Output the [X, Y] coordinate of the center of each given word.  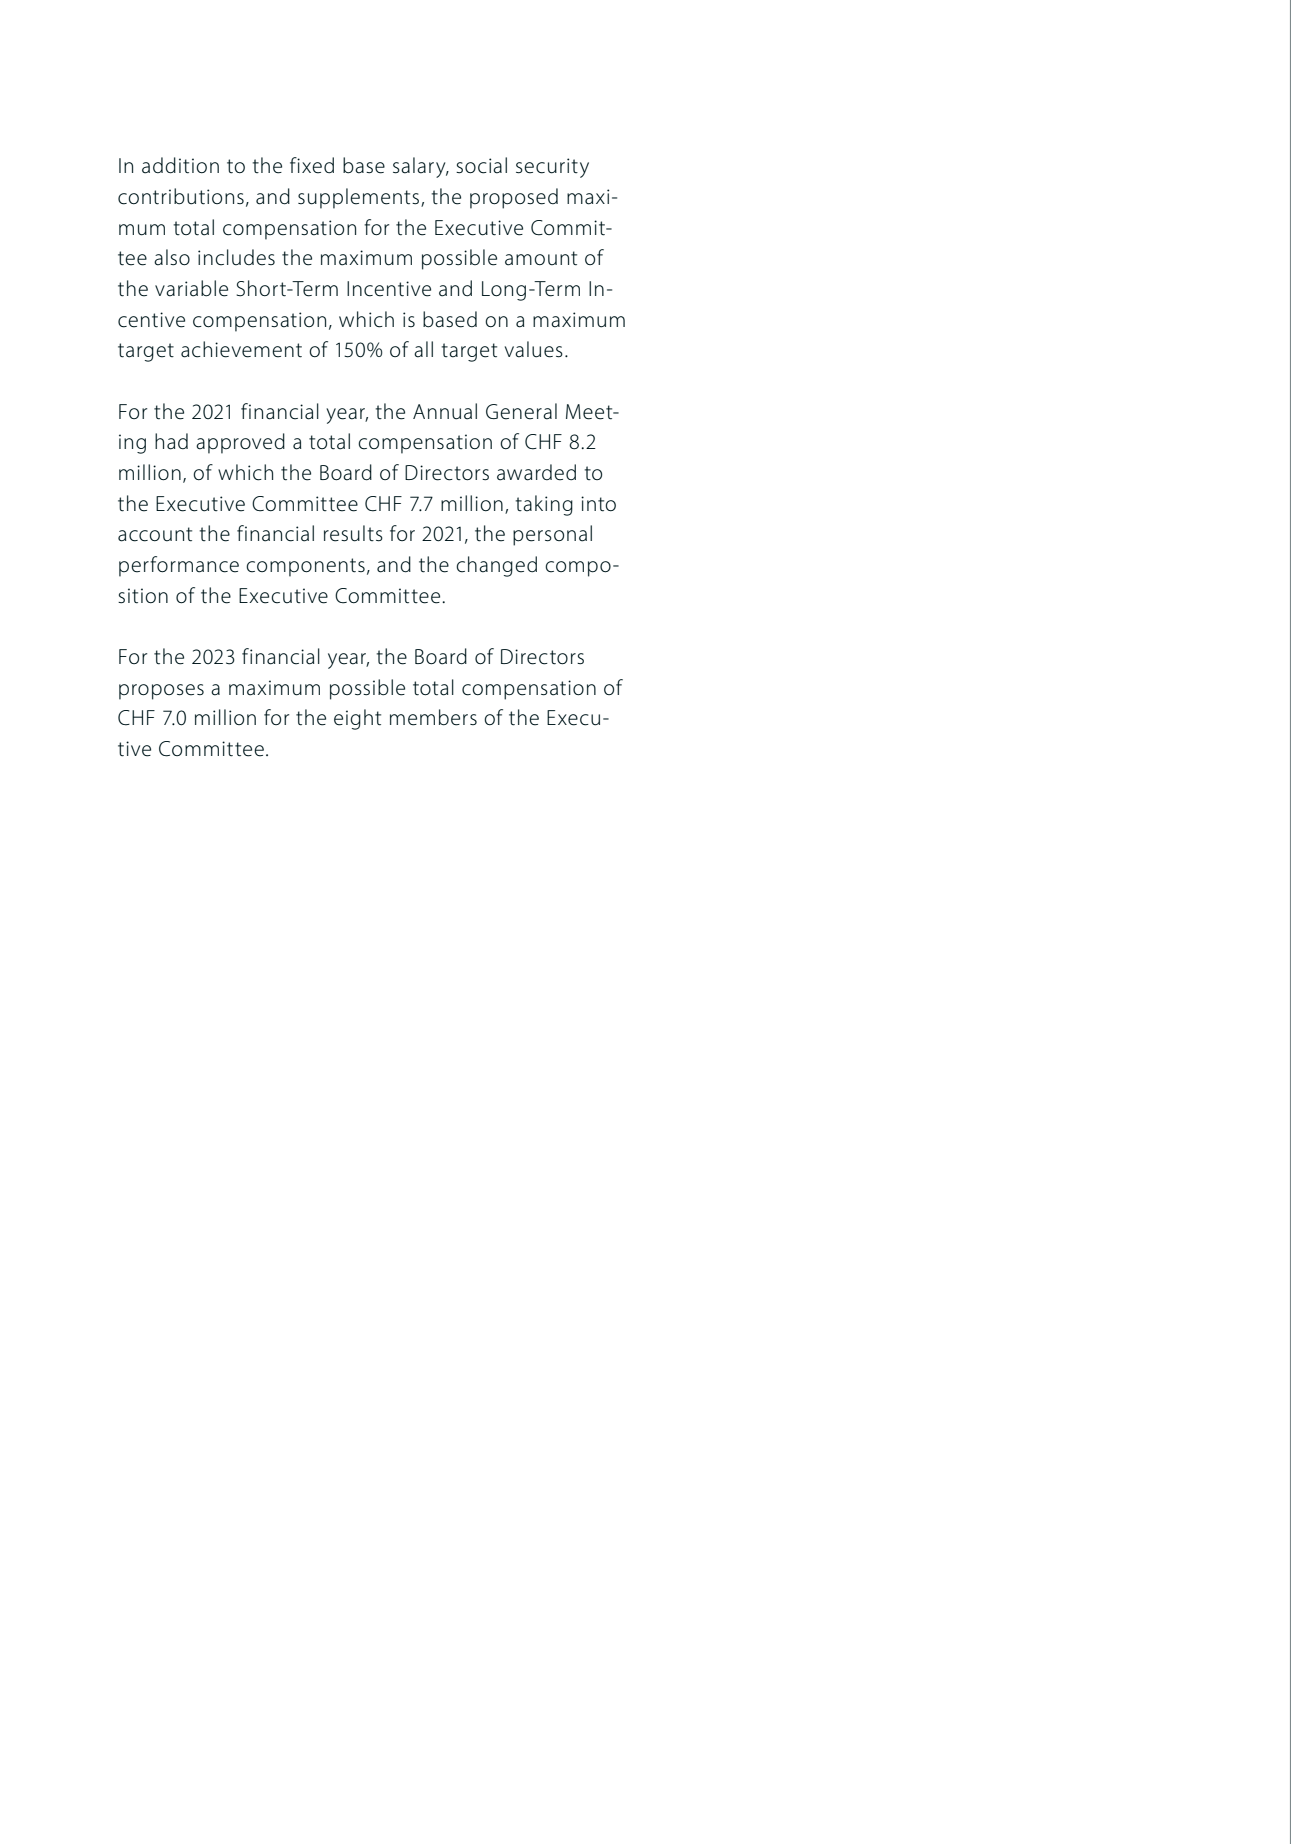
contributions [181, 196]
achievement [241, 349]
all [423, 349]
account [155, 534]
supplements [360, 198]
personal [552, 535]
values [534, 349]
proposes [161, 692]
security [552, 168]
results [353, 533]
